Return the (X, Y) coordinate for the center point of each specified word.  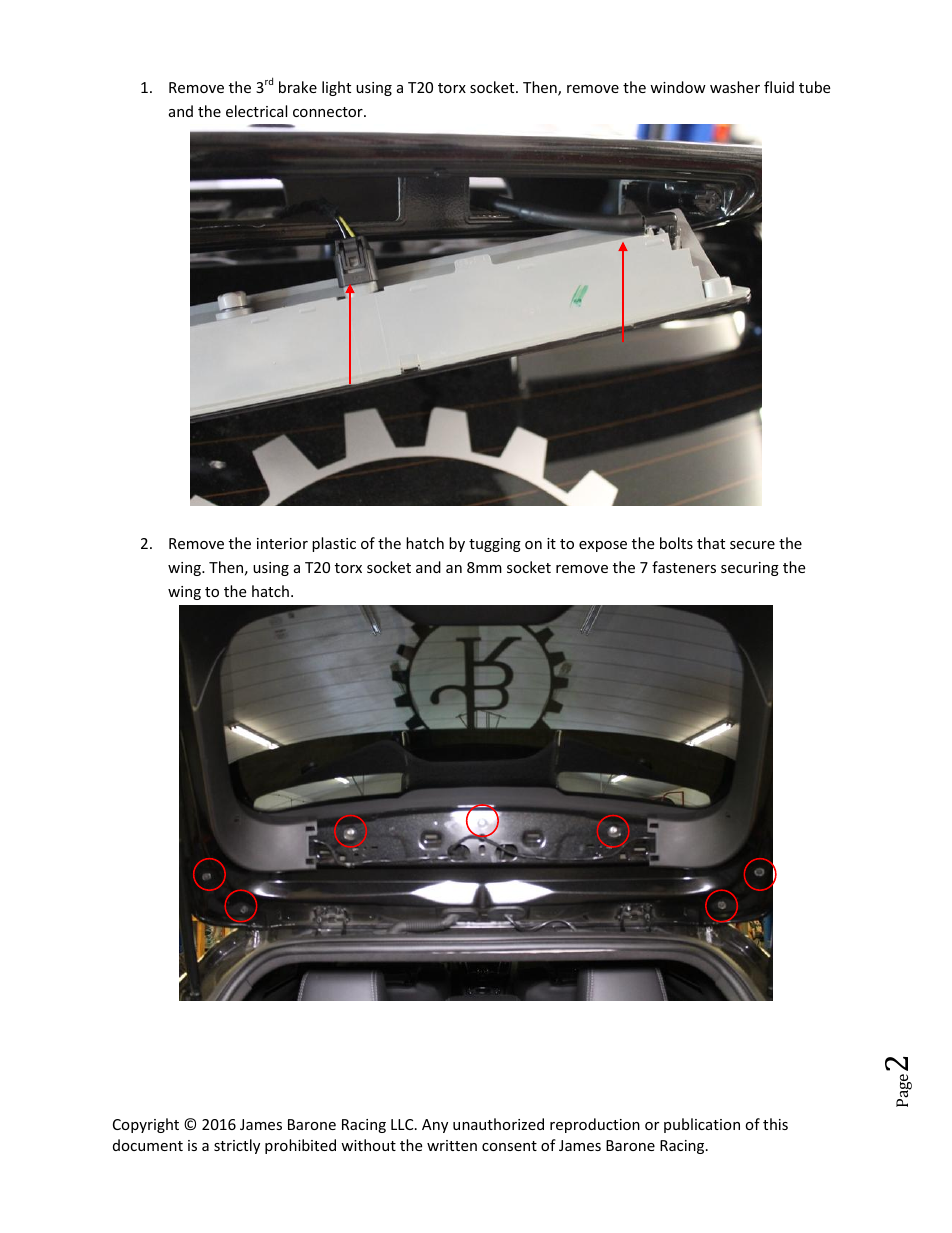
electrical (256, 111)
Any (435, 1126)
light (336, 88)
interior (282, 543)
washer (735, 87)
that (711, 543)
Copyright (146, 1125)
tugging (495, 545)
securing (750, 569)
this (775, 1124)
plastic (334, 544)
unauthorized (498, 1124)
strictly (237, 1146)
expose (603, 546)
